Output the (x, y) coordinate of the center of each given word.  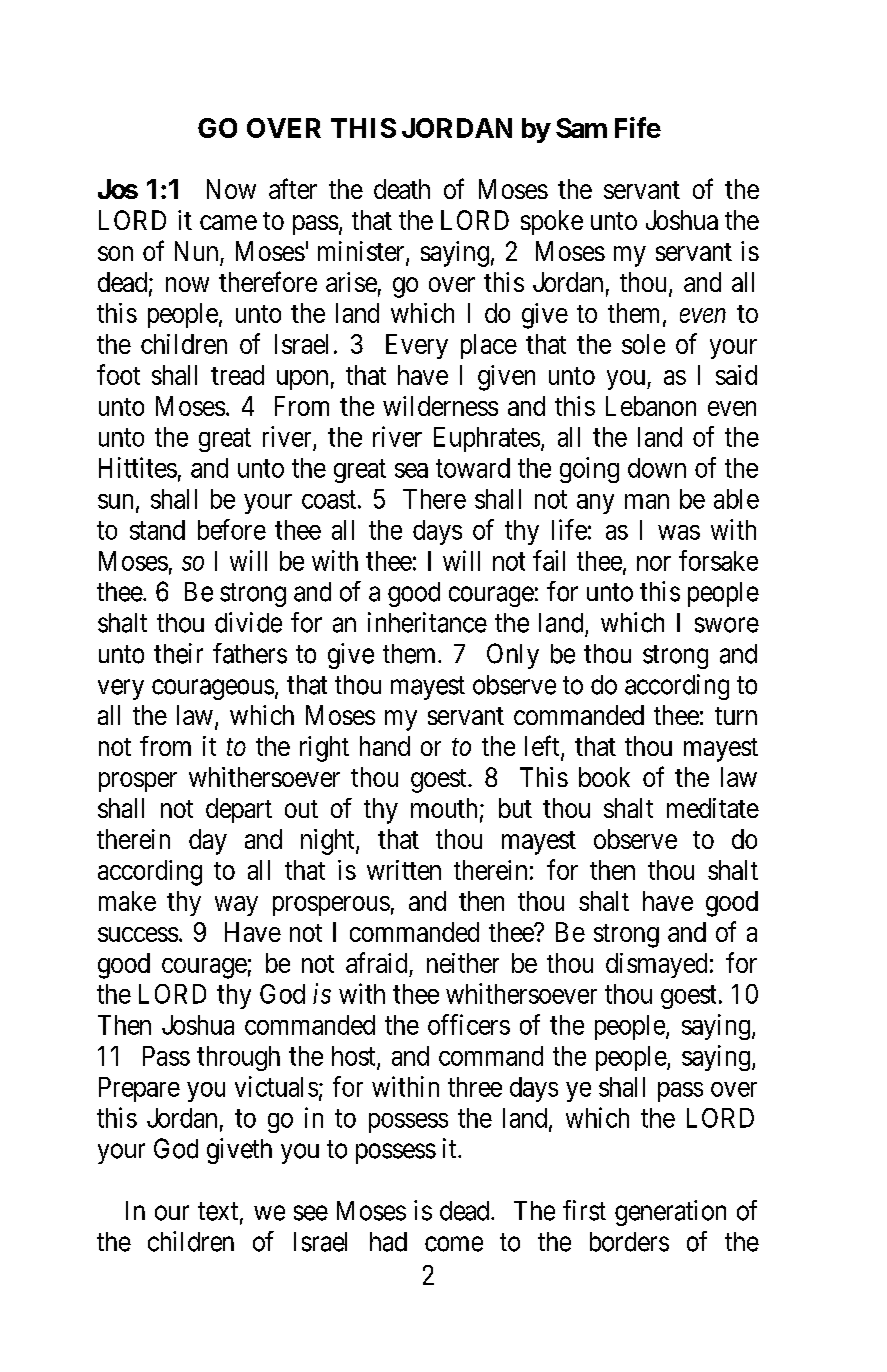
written (404, 870)
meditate (713, 808)
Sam (581, 128)
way (236, 906)
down (657, 468)
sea (411, 470)
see (311, 1213)
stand (157, 530)
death (402, 189)
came (228, 222)
